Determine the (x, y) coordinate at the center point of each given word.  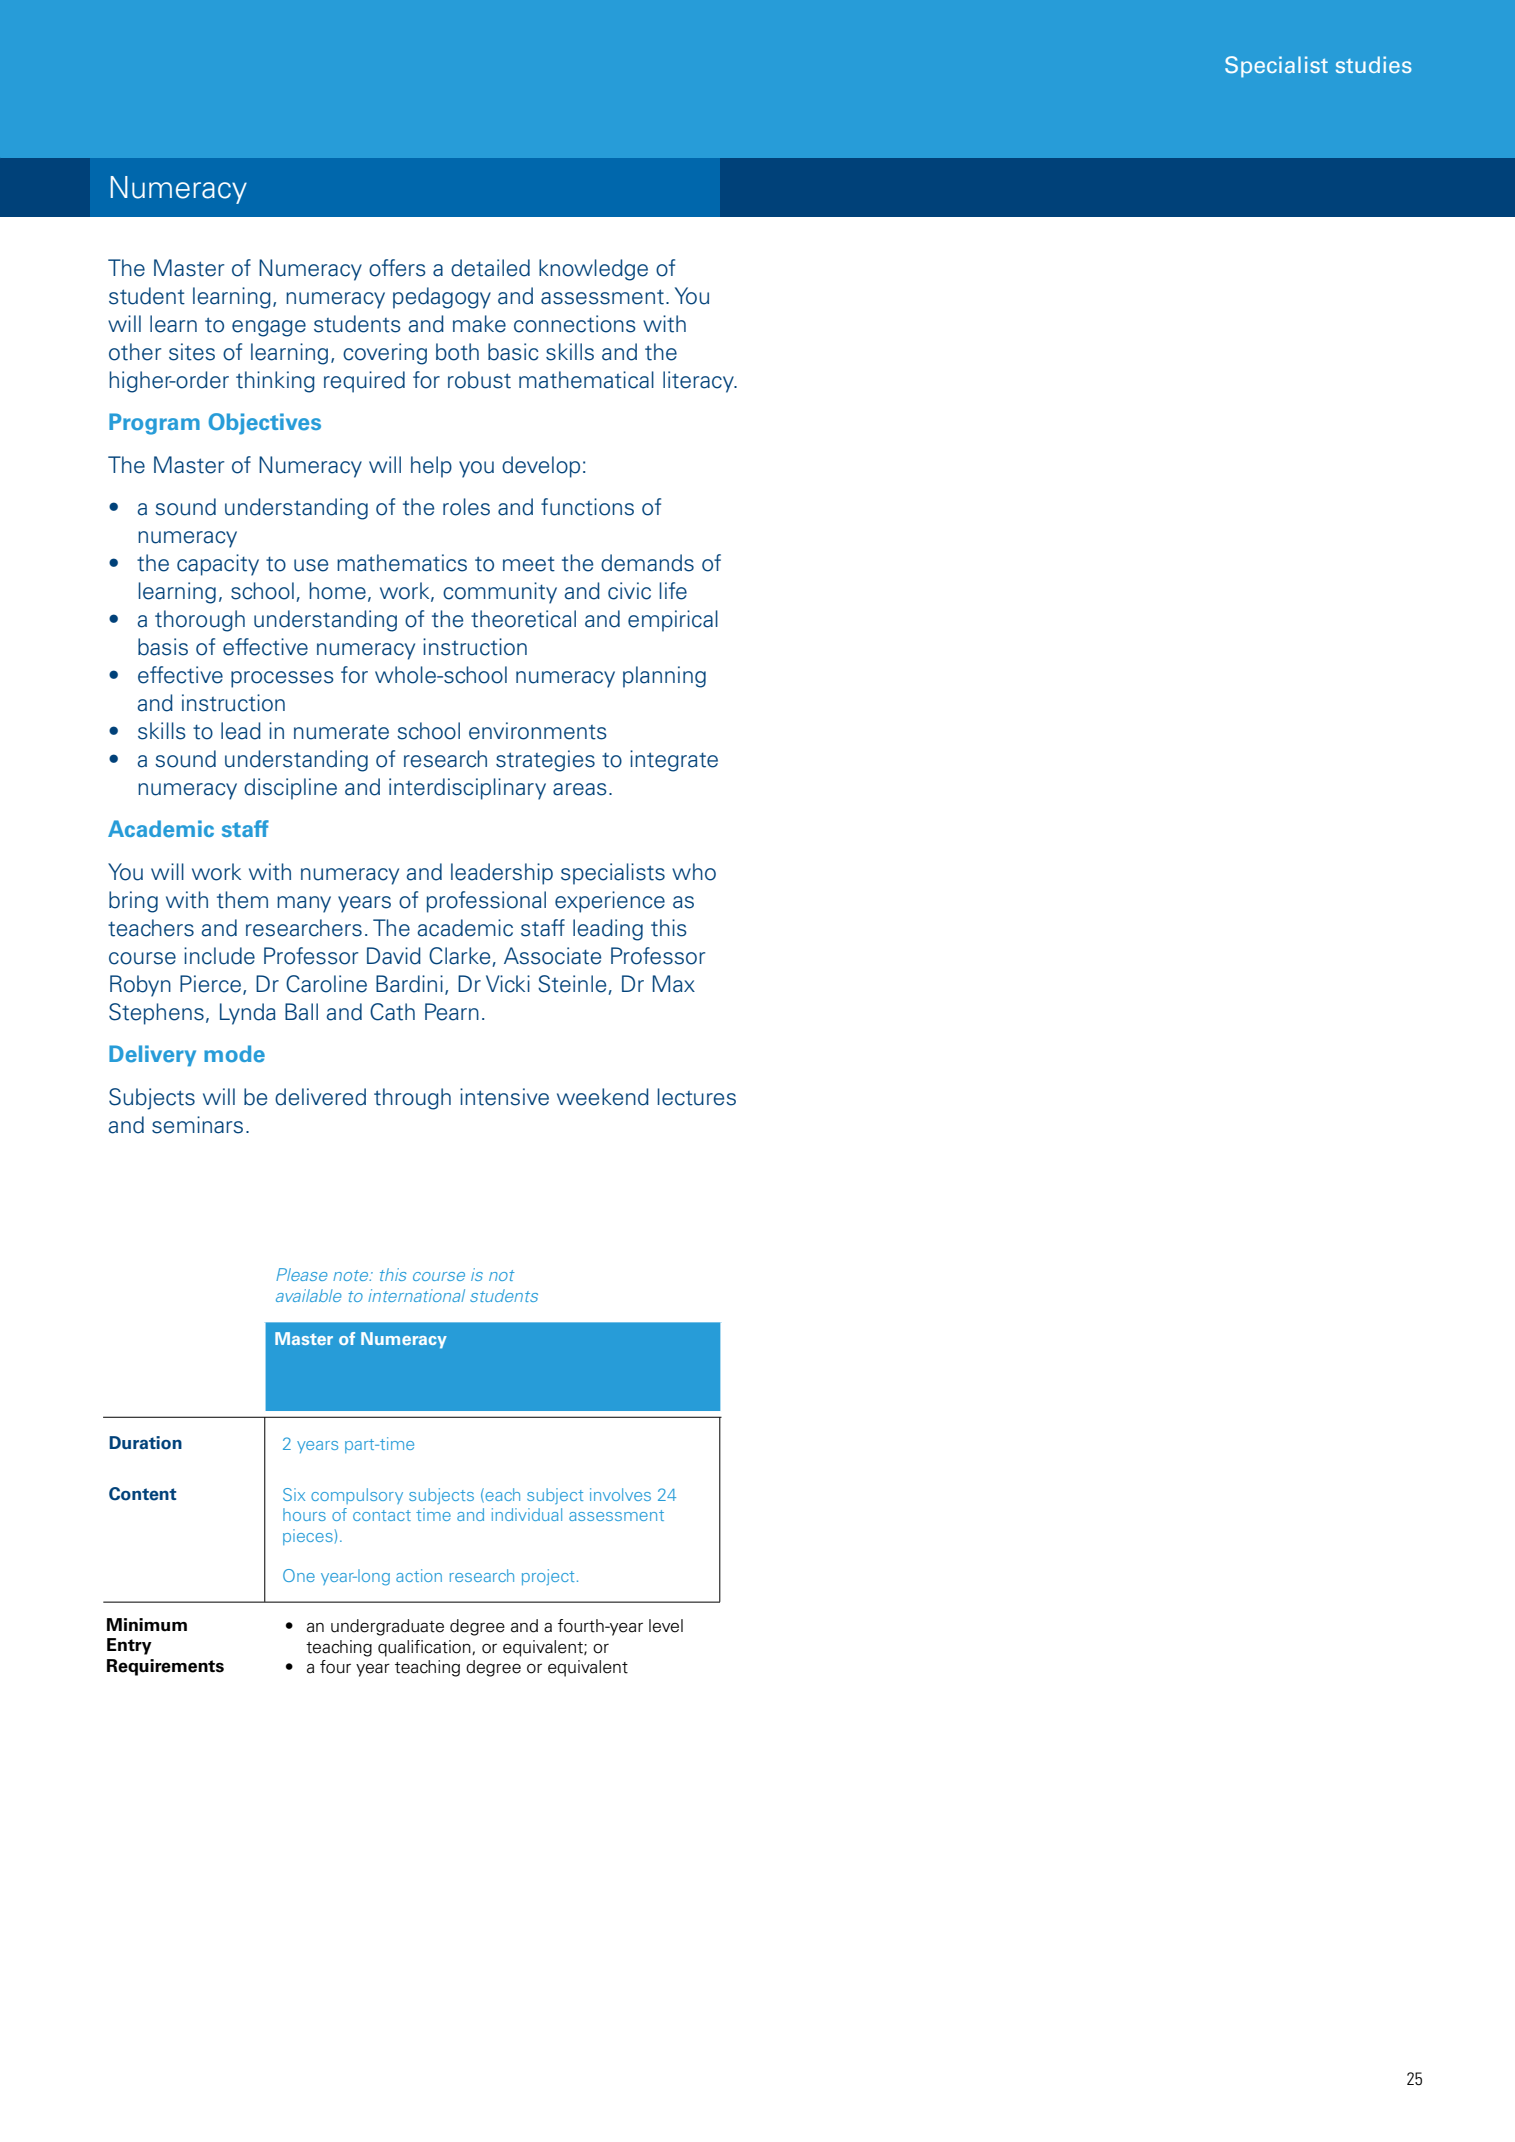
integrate (674, 761)
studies (1374, 64)
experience (610, 902)
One (299, 1575)
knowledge (593, 270)
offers (397, 268)
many (304, 904)
